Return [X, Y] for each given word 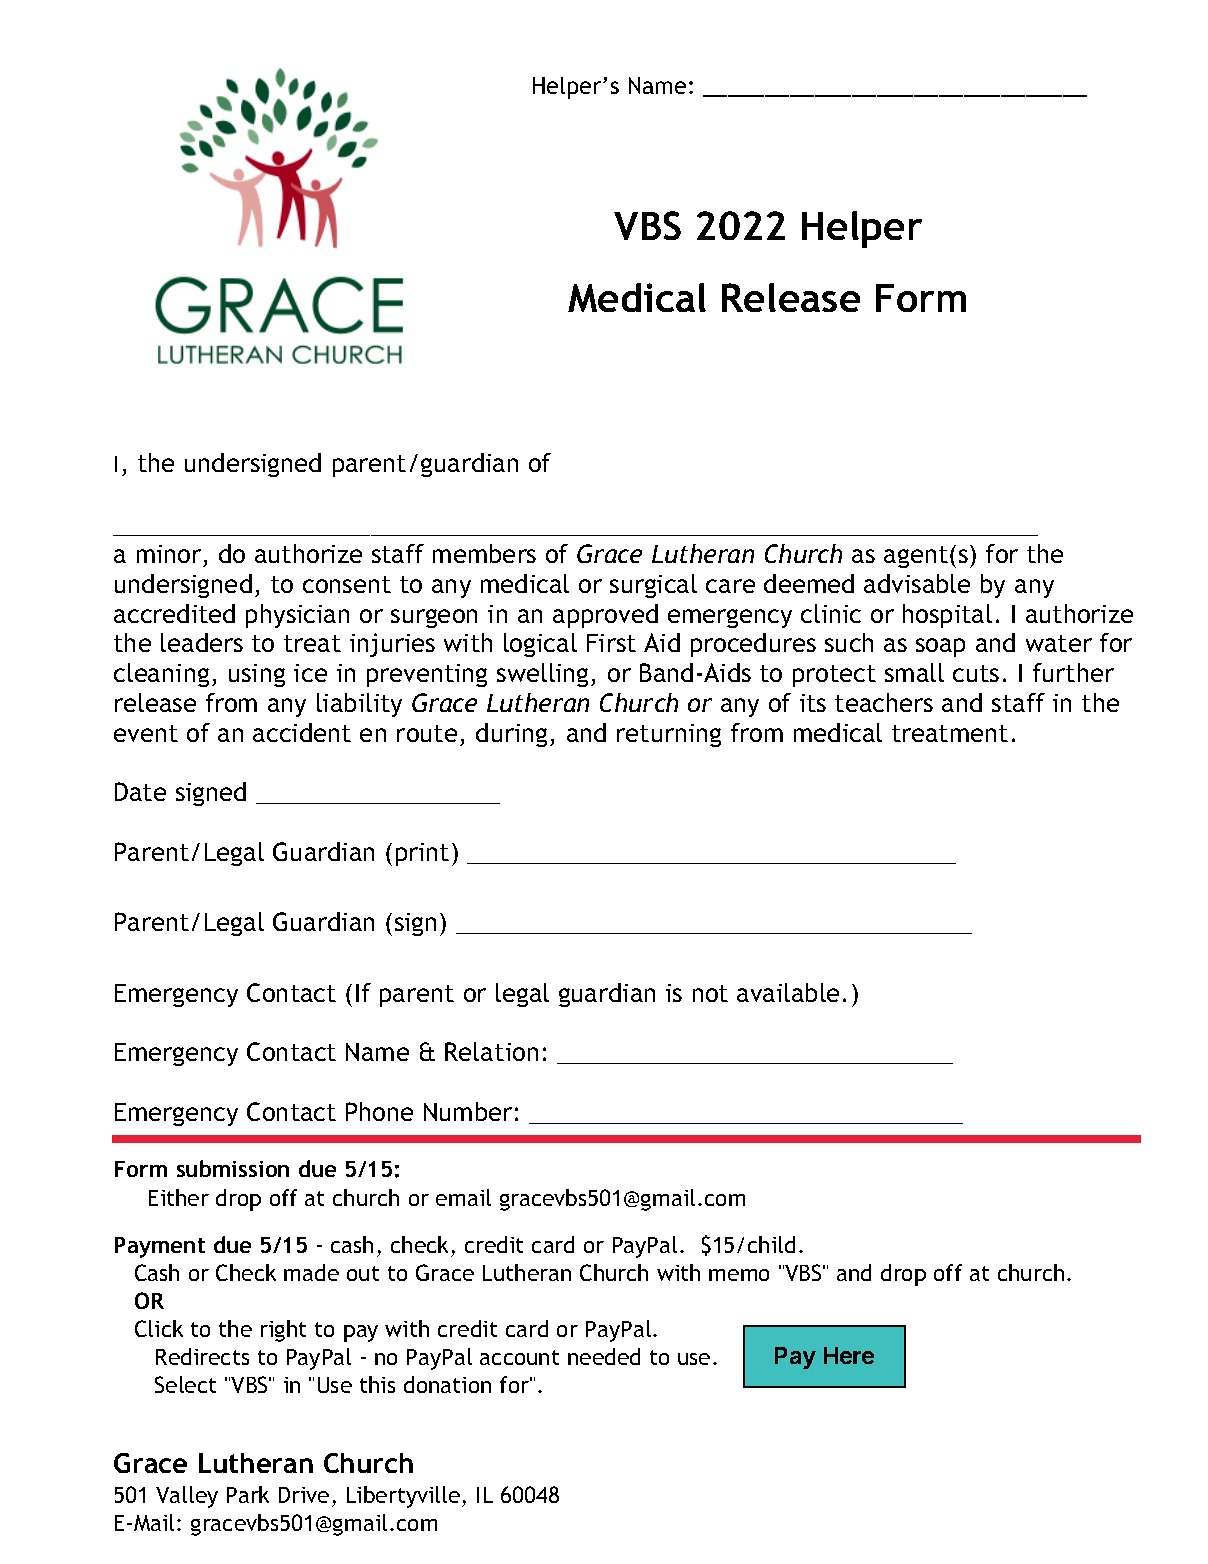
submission [233, 1168]
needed [604, 1356]
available [788, 992]
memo [739, 1275]
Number [468, 1111]
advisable [917, 583]
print [422, 854]
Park [248, 1494]
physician [297, 616]
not [710, 993]
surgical [653, 586]
